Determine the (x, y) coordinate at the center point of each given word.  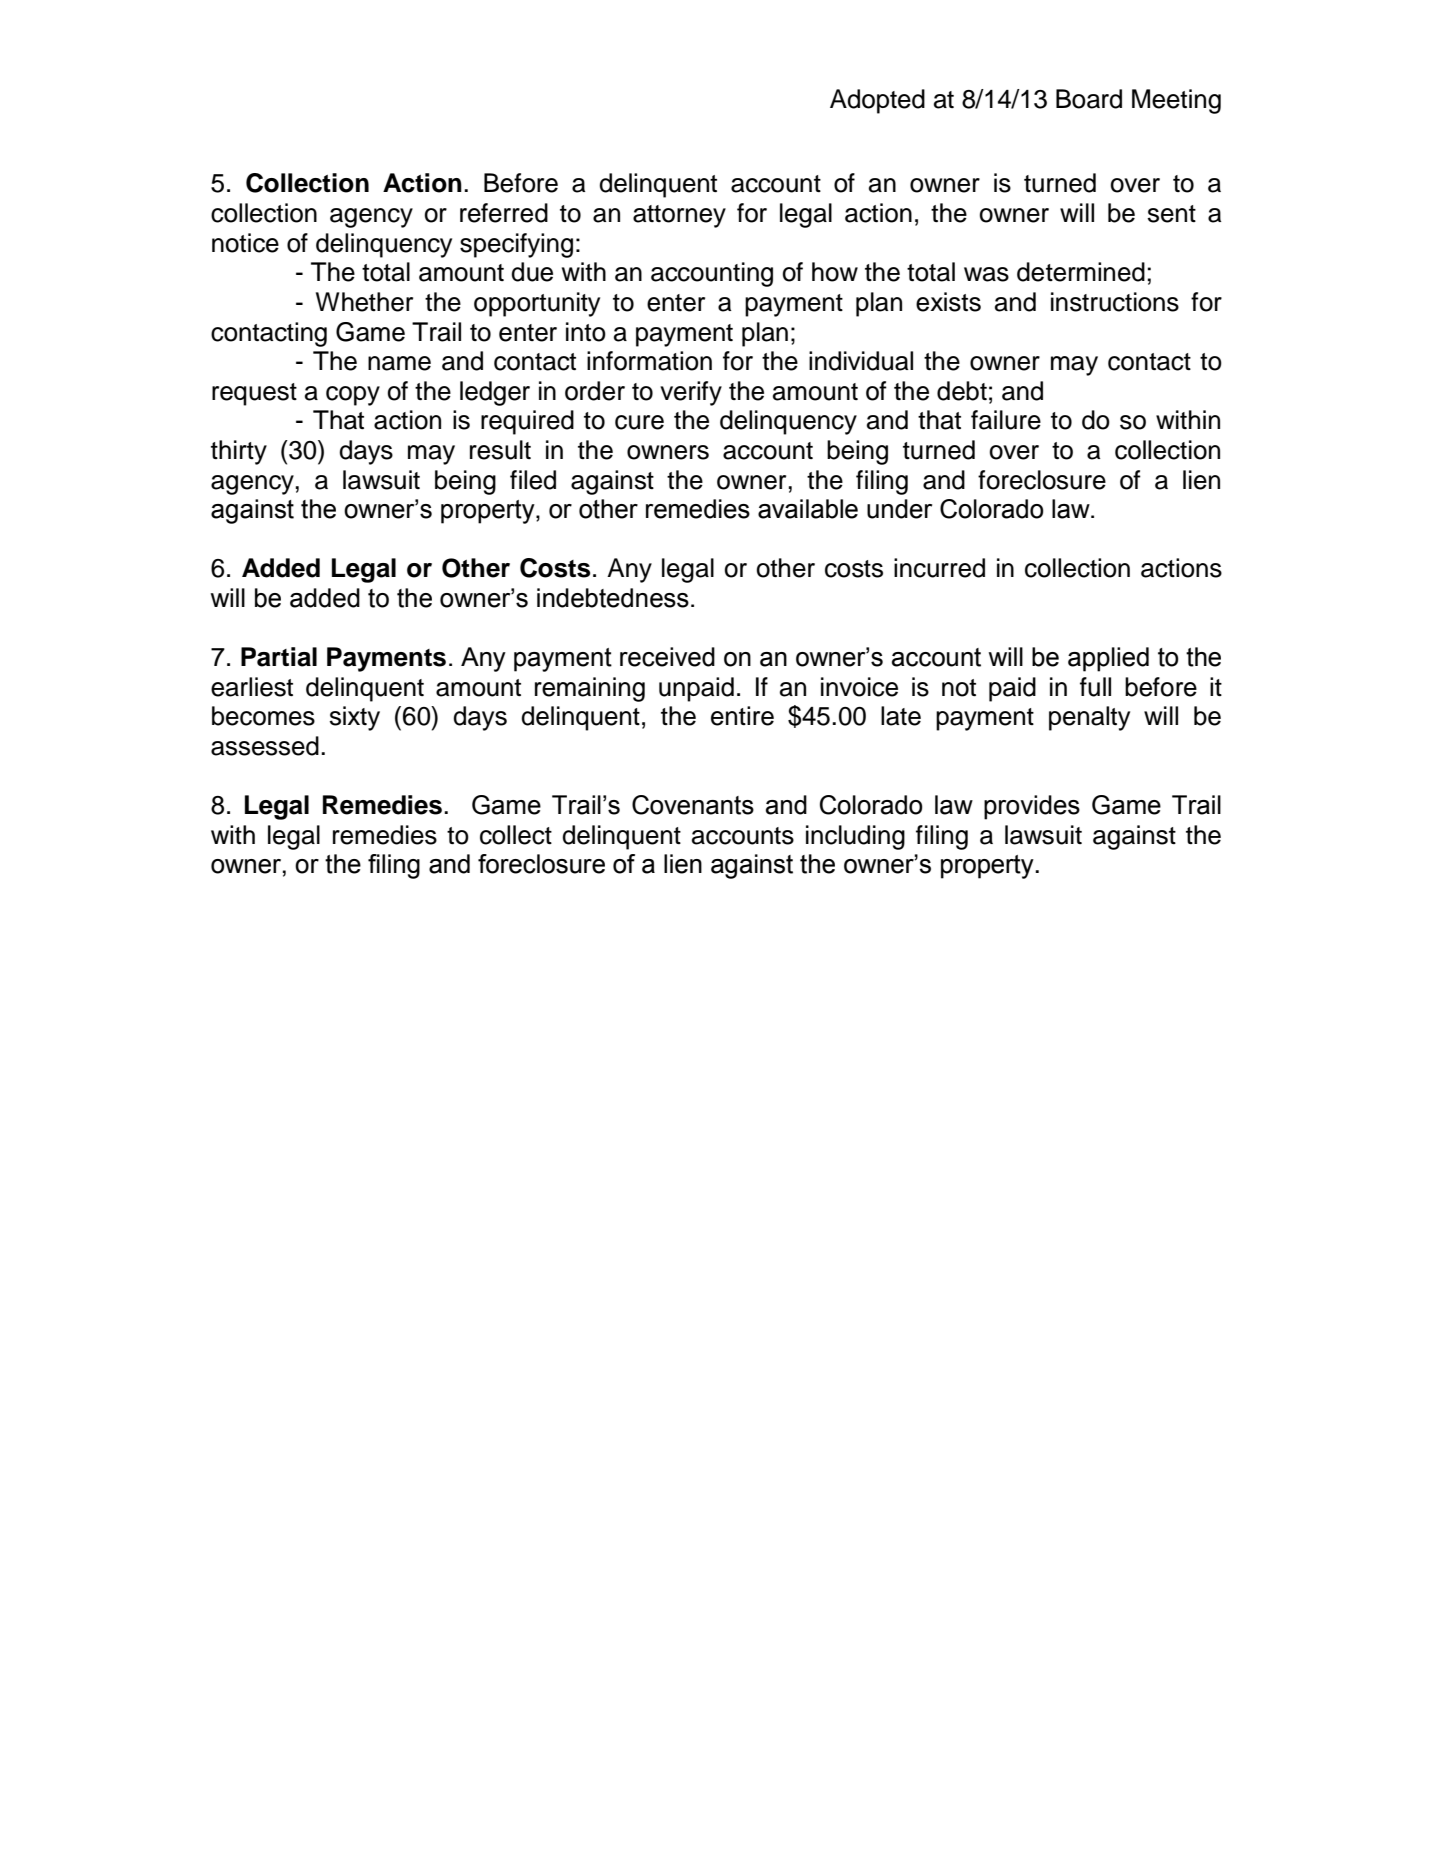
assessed (265, 746)
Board (1089, 99)
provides (1032, 807)
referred (504, 213)
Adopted (877, 101)
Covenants (693, 805)
